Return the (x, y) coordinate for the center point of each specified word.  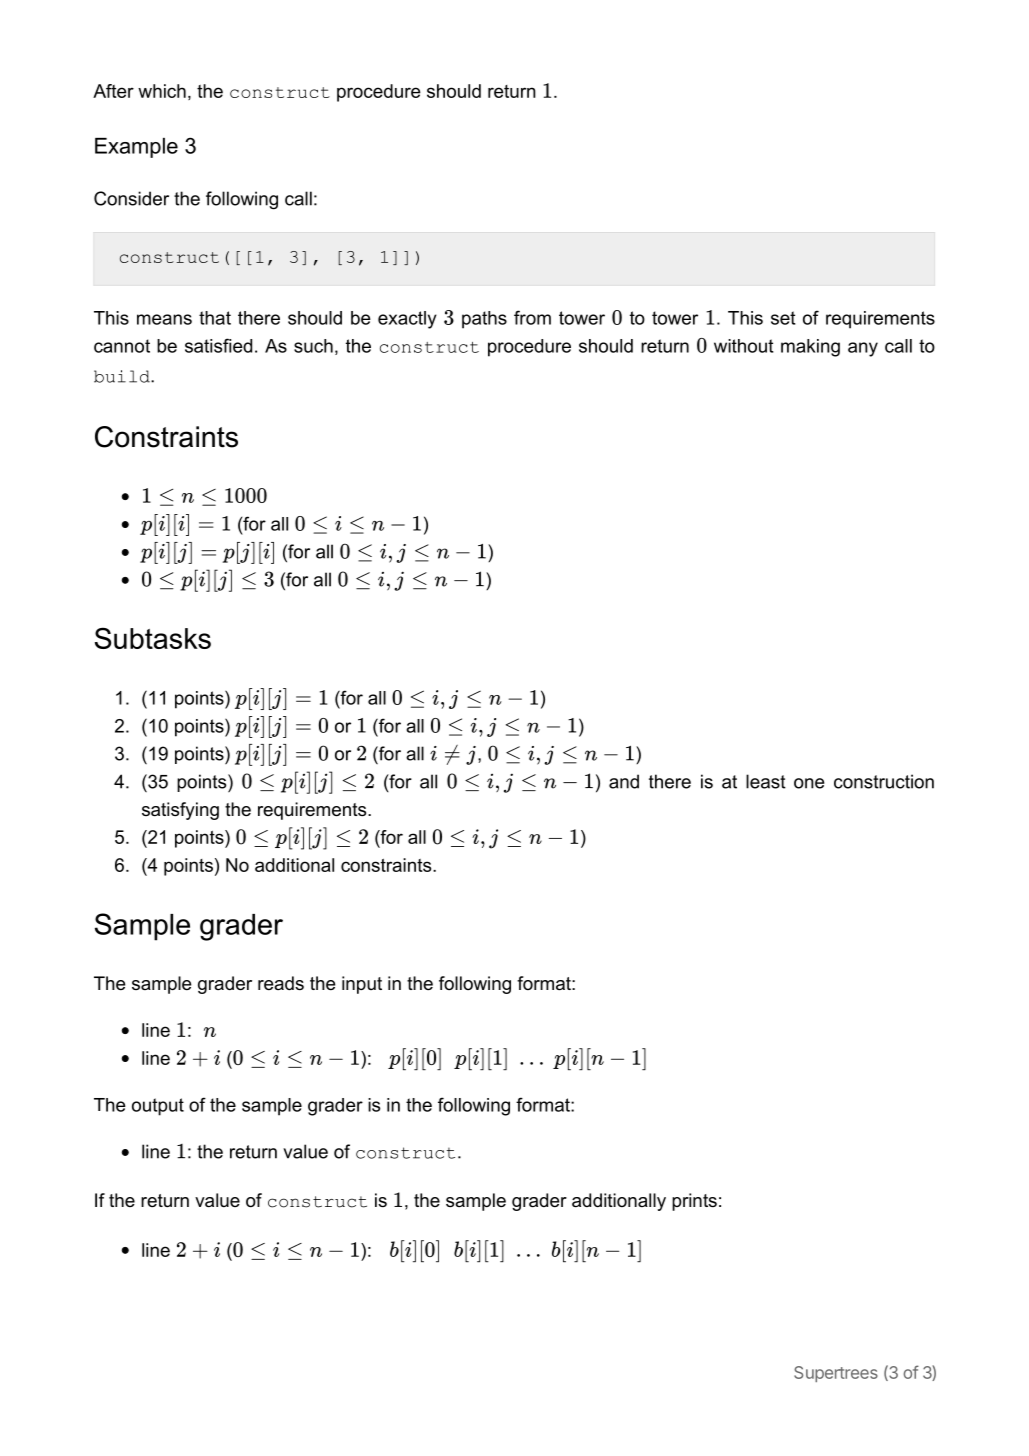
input (362, 985)
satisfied (218, 345)
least (766, 781)
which (162, 91)
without (744, 346)
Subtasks (153, 638)
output (158, 1107)
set (783, 318)
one (809, 783)
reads (281, 983)
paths (484, 320)
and (624, 781)
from (532, 317)
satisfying (180, 811)
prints (694, 1202)
